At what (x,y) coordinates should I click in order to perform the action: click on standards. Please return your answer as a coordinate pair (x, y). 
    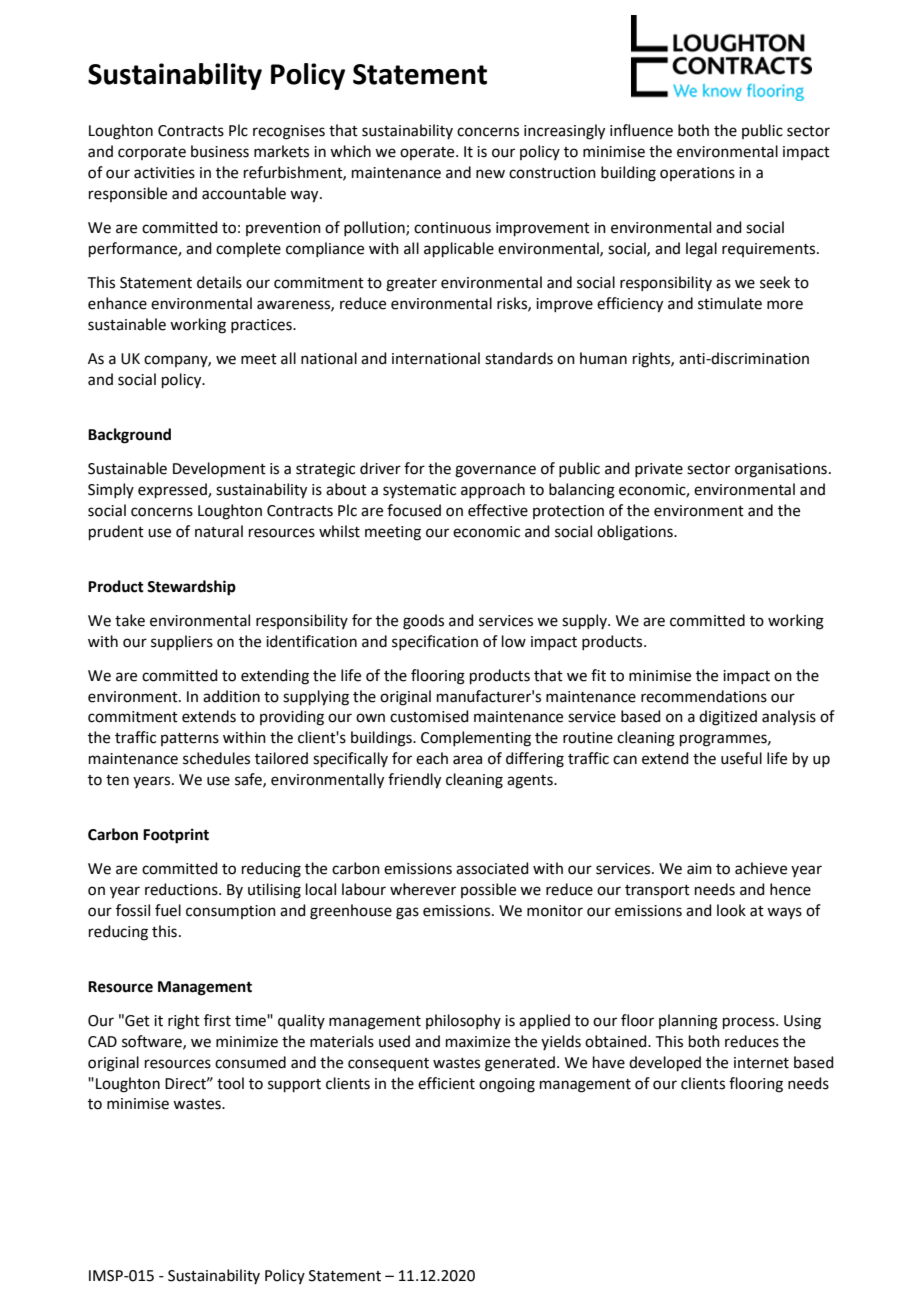
    Looking at the image, I should click on (519, 358).
